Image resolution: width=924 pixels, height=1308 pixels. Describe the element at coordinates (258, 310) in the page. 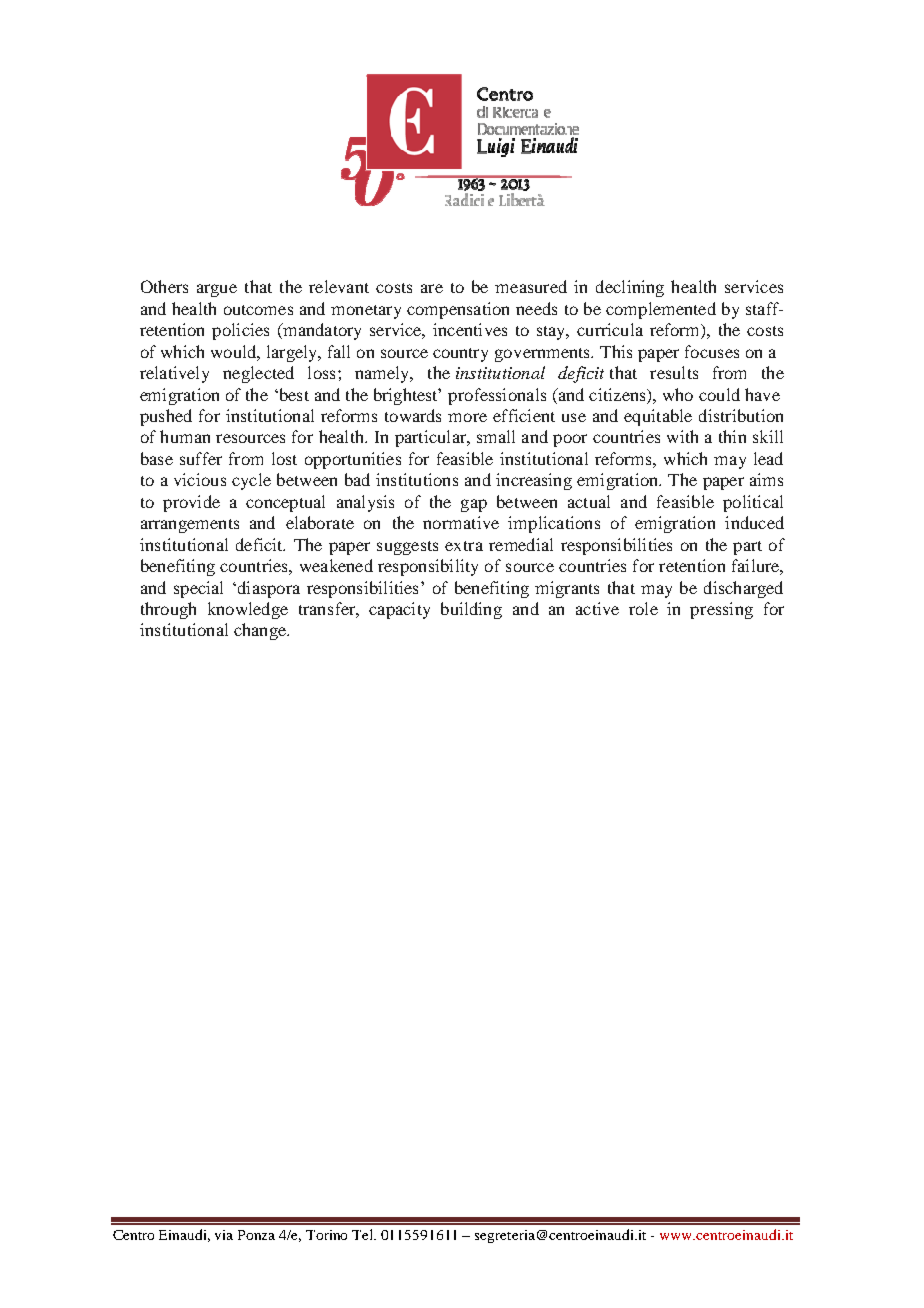

I see `outcomes` at that location.
